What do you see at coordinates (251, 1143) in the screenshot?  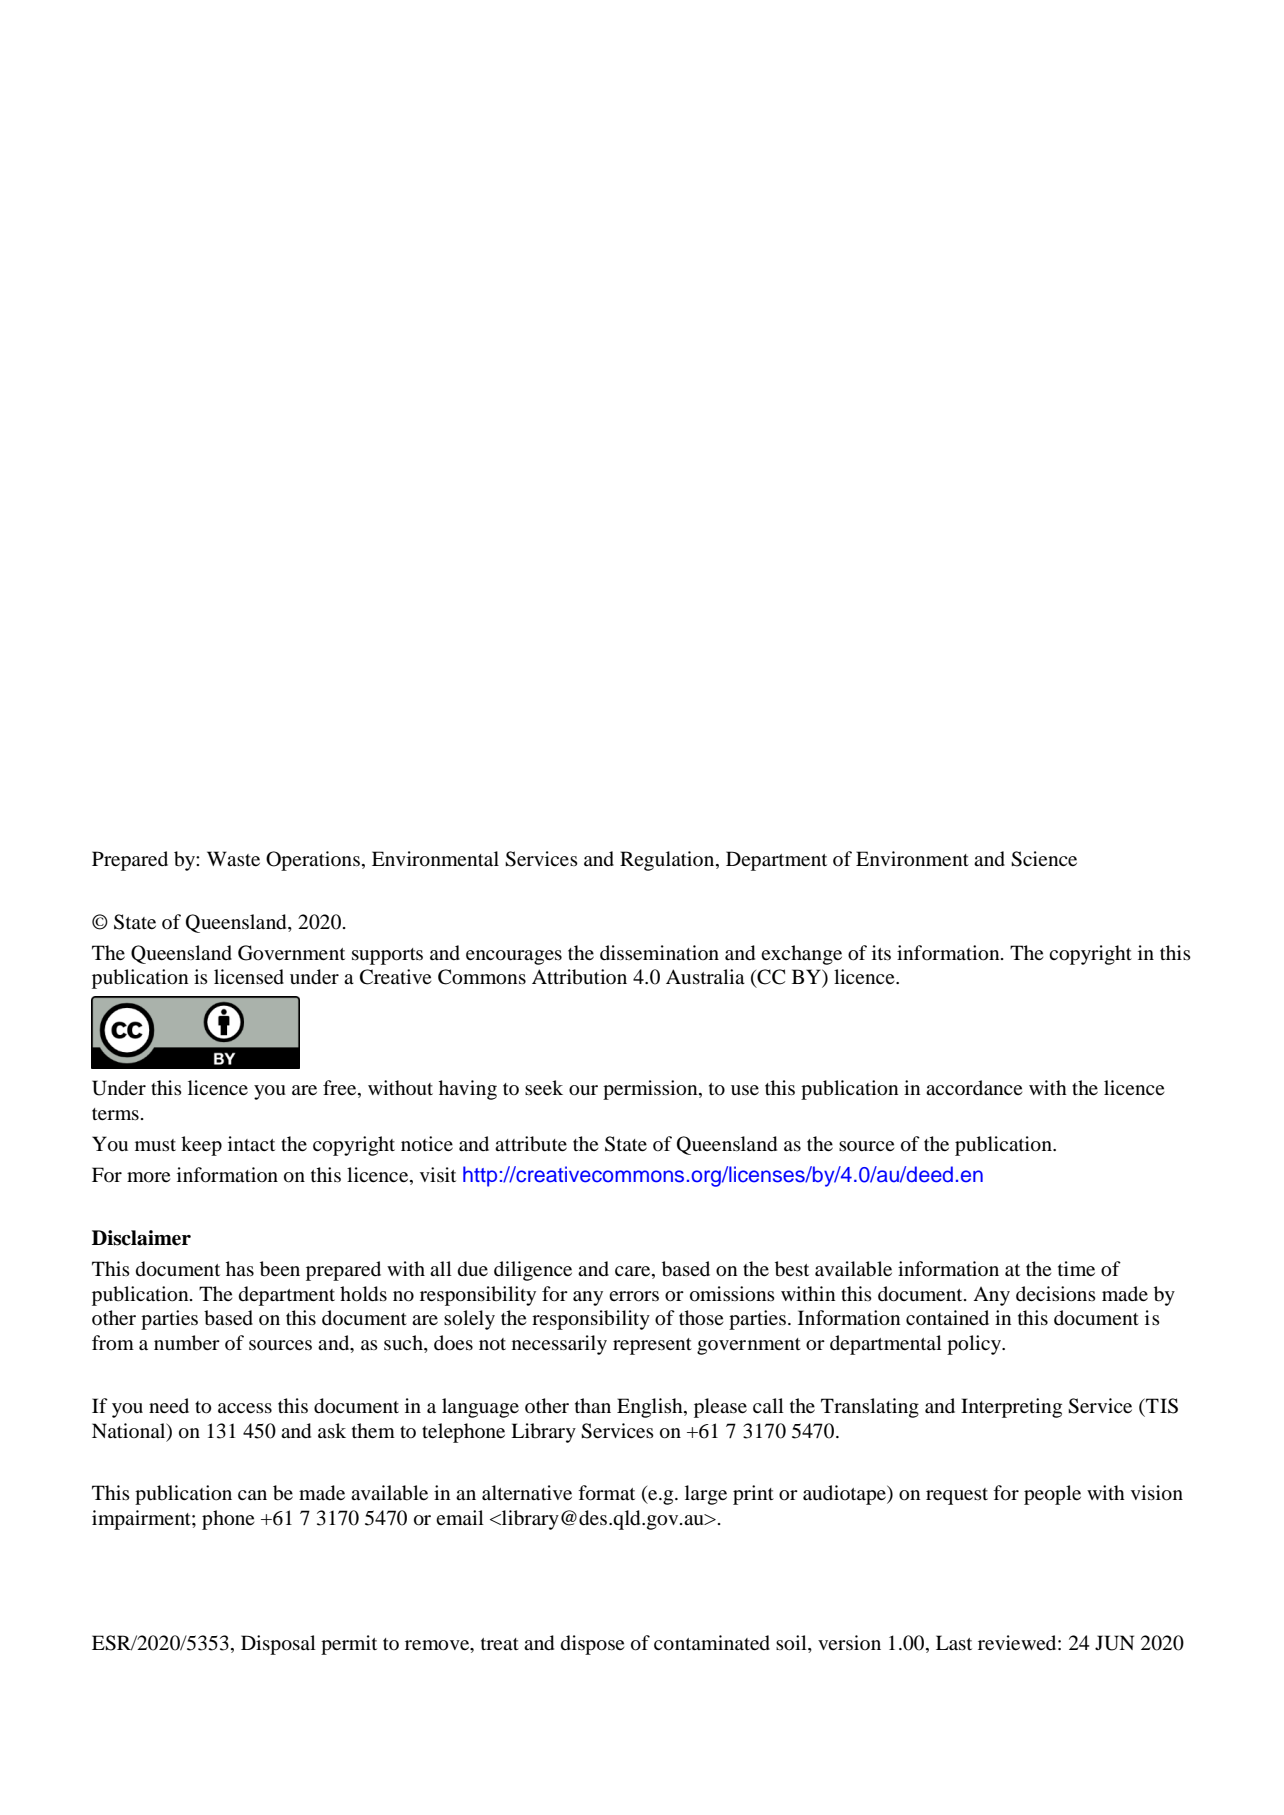 I see `intact` at bounding box center [251, 1143].
